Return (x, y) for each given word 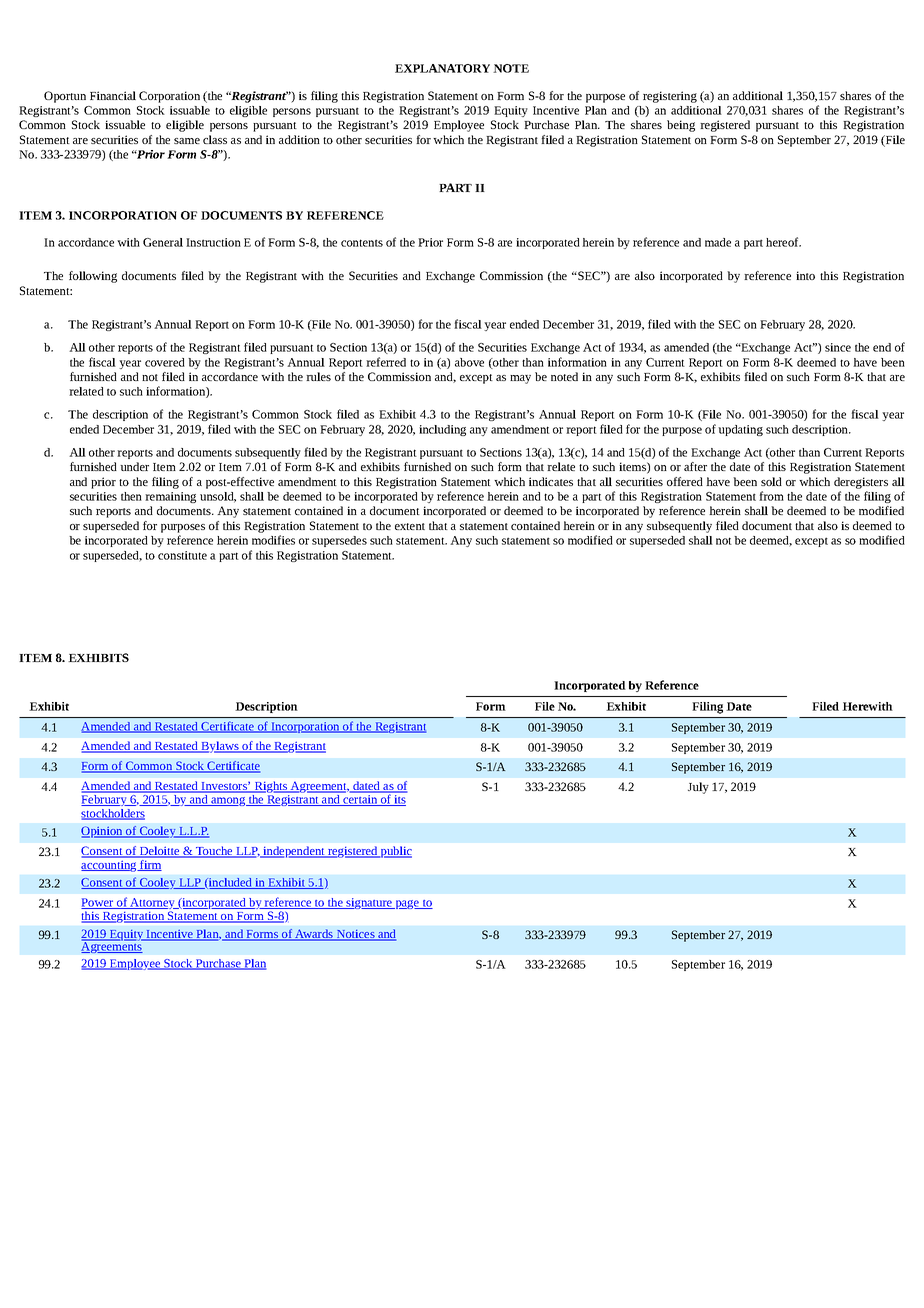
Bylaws (220, 747)
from (771, 496)
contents (362, 243)
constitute (182, 555)
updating (740, 430)
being (681, 126)
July (698, 788)
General (163, 242)
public (395, 852)
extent (410, 526)
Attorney (152, 905)
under (134, 466)
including (442, 430)
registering (670, 97)
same (187, 141)
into (805, 275)
